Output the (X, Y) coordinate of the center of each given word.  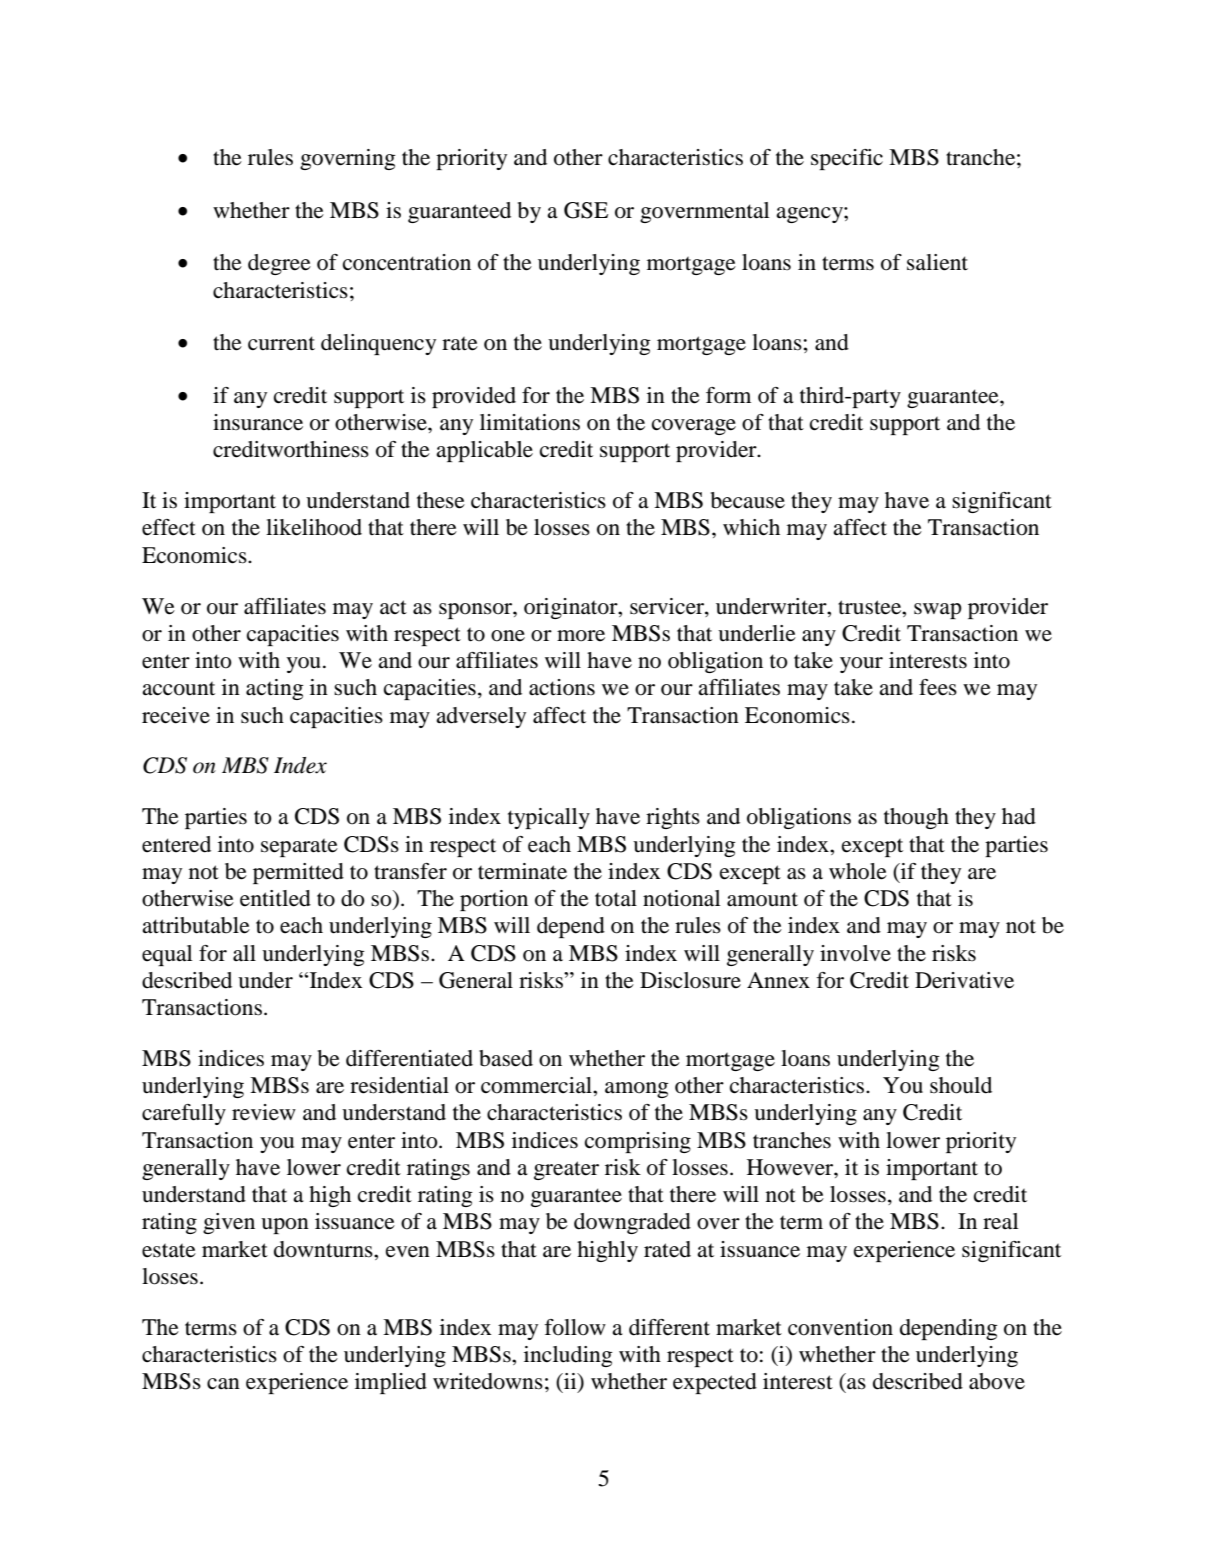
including (568, 1356)
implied (391, 1383)
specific (847, 159)
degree (279, 264)
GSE (586, 210)
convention (840, 1327)
